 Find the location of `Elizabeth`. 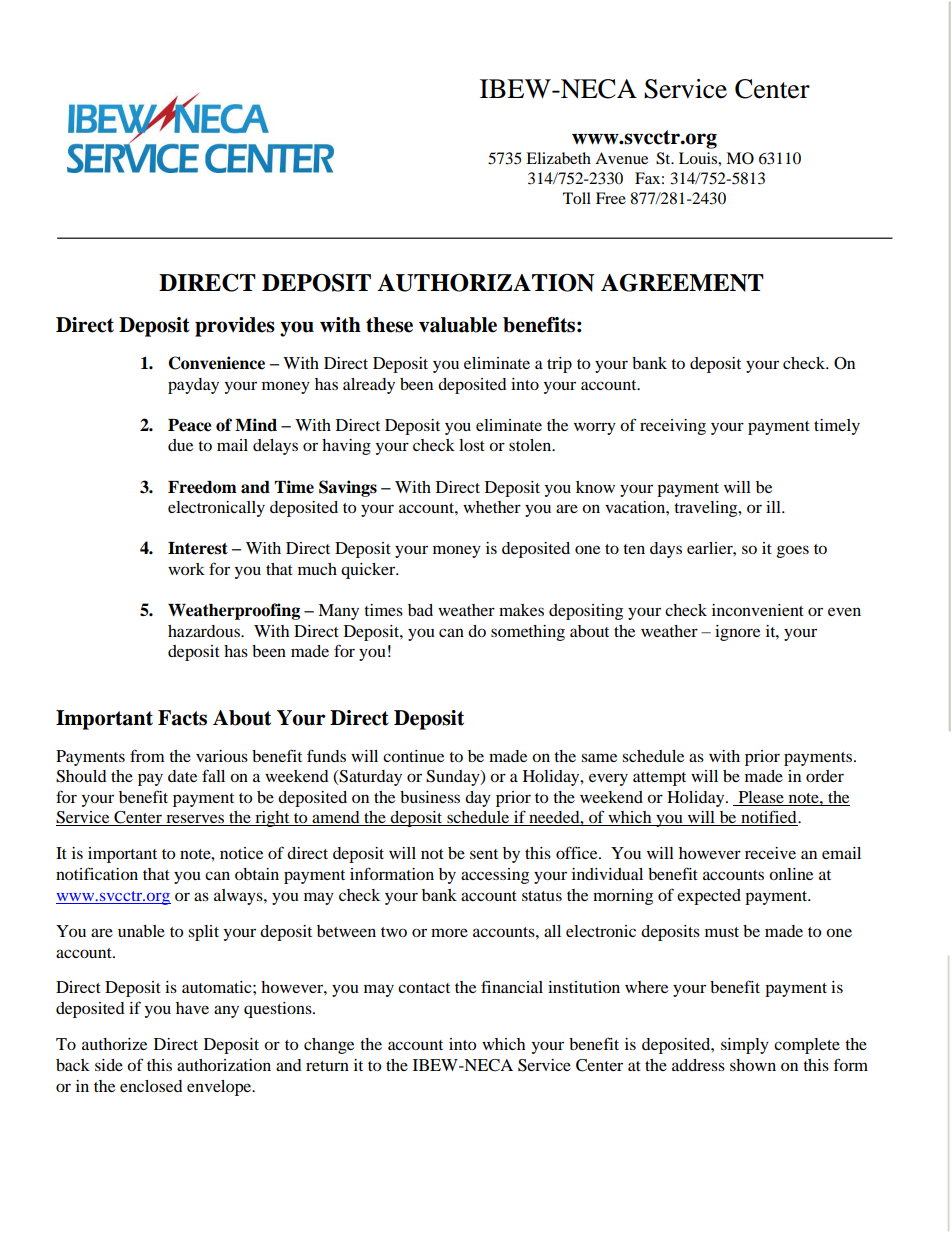

Elizabeth is located at coordinates (558, 158).
